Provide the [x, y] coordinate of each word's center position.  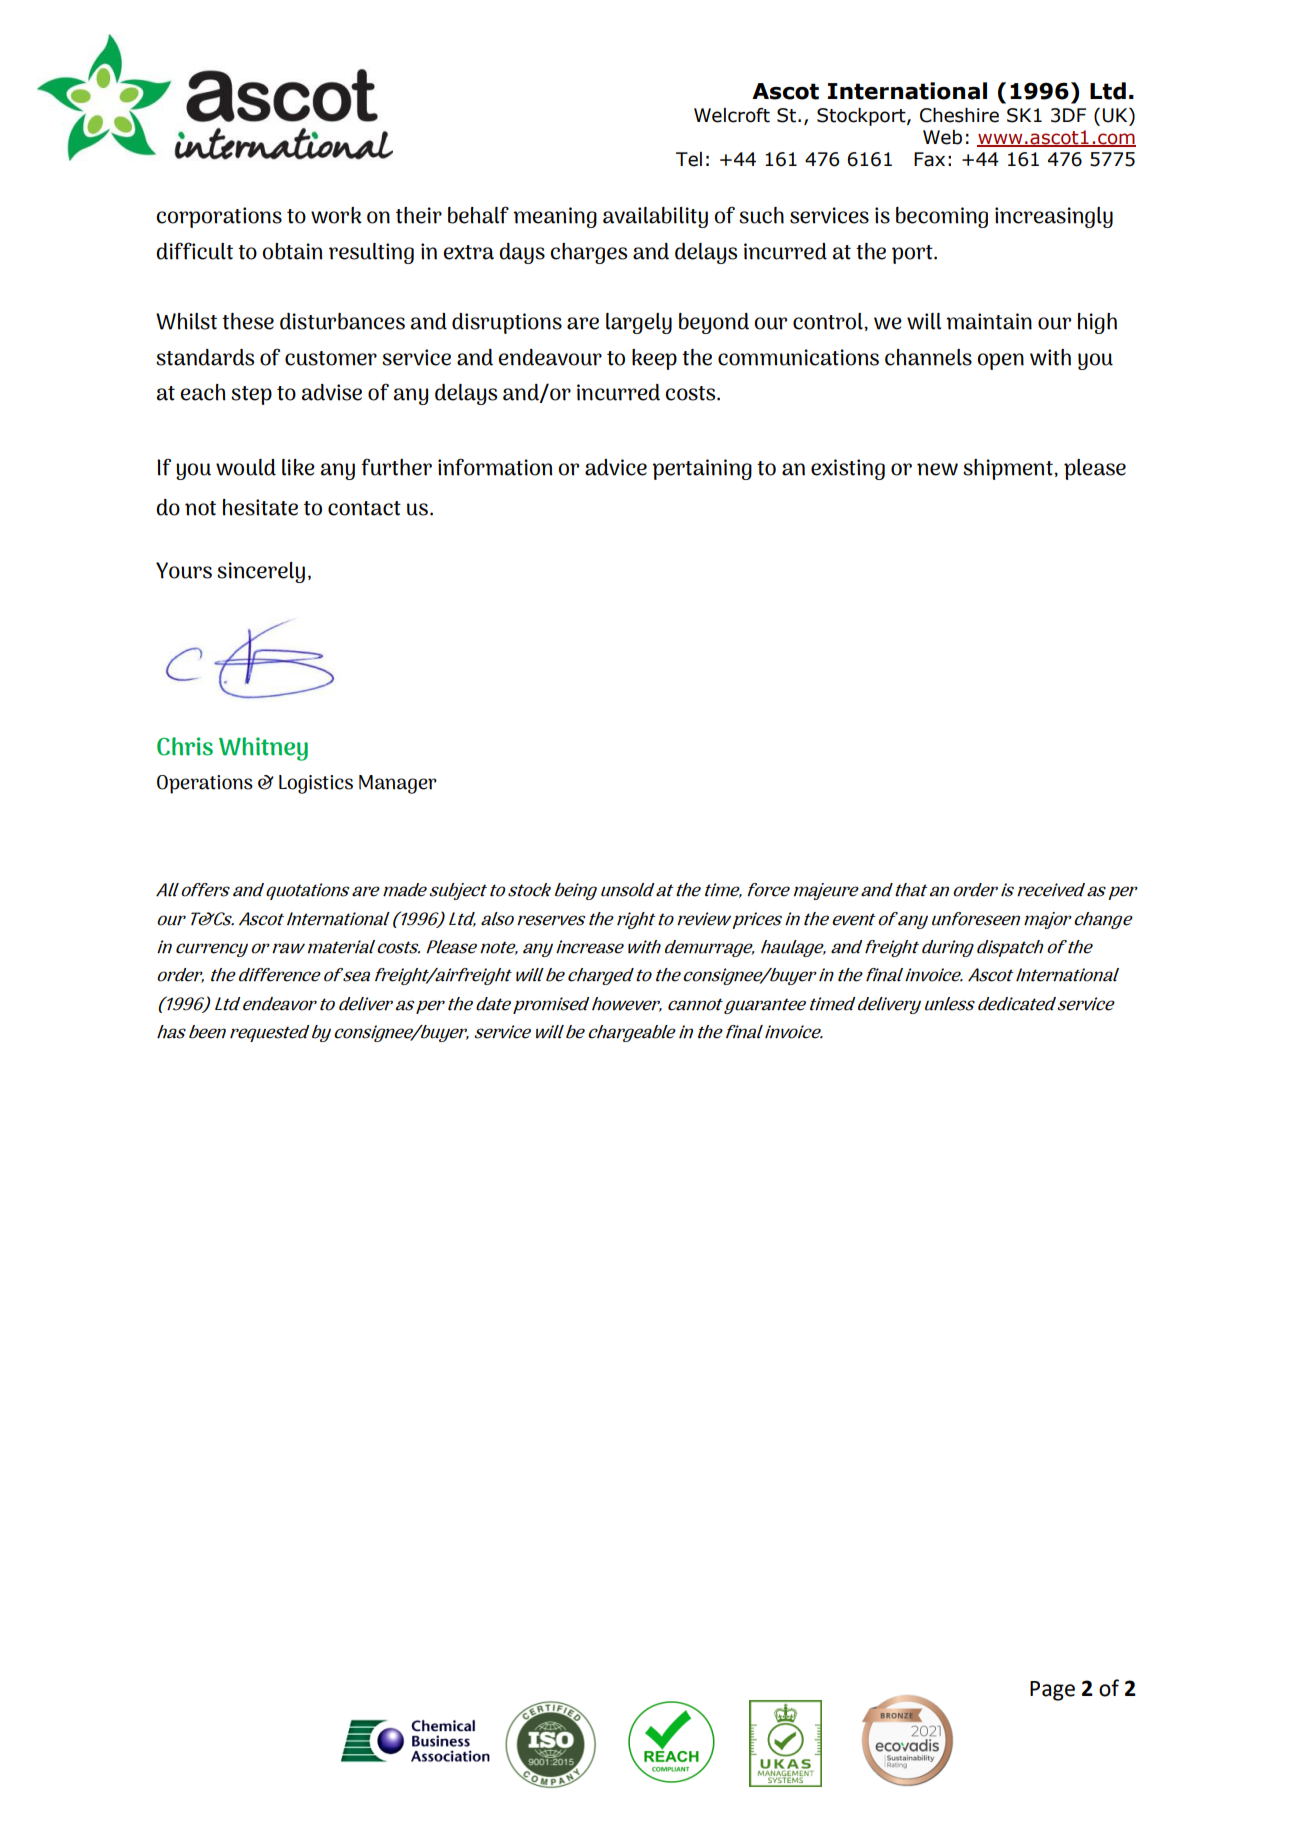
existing [848, 469]
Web [942, 137]
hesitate [260, 507]
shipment [1009, 469]
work [336, 215]
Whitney [263, 749]
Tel [689, 159]
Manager [398, 784]
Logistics [316, 784]
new [937, 469]
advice [616, 467]
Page [1052, 1691]
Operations [205, 784]
